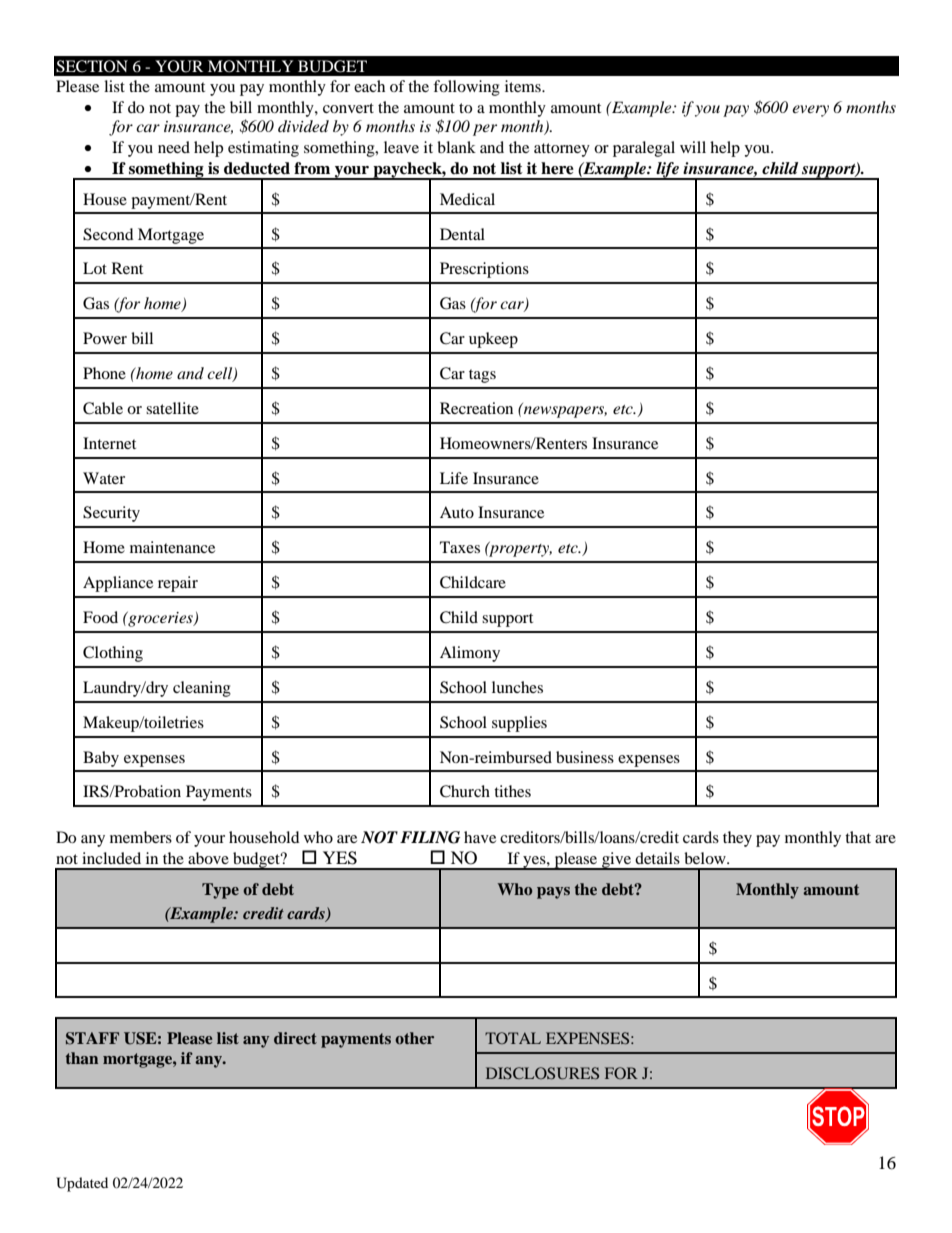  What do you see at coordinates (480, 837) in the screenshot?
I see `have` at bounding box center [480, 837].
